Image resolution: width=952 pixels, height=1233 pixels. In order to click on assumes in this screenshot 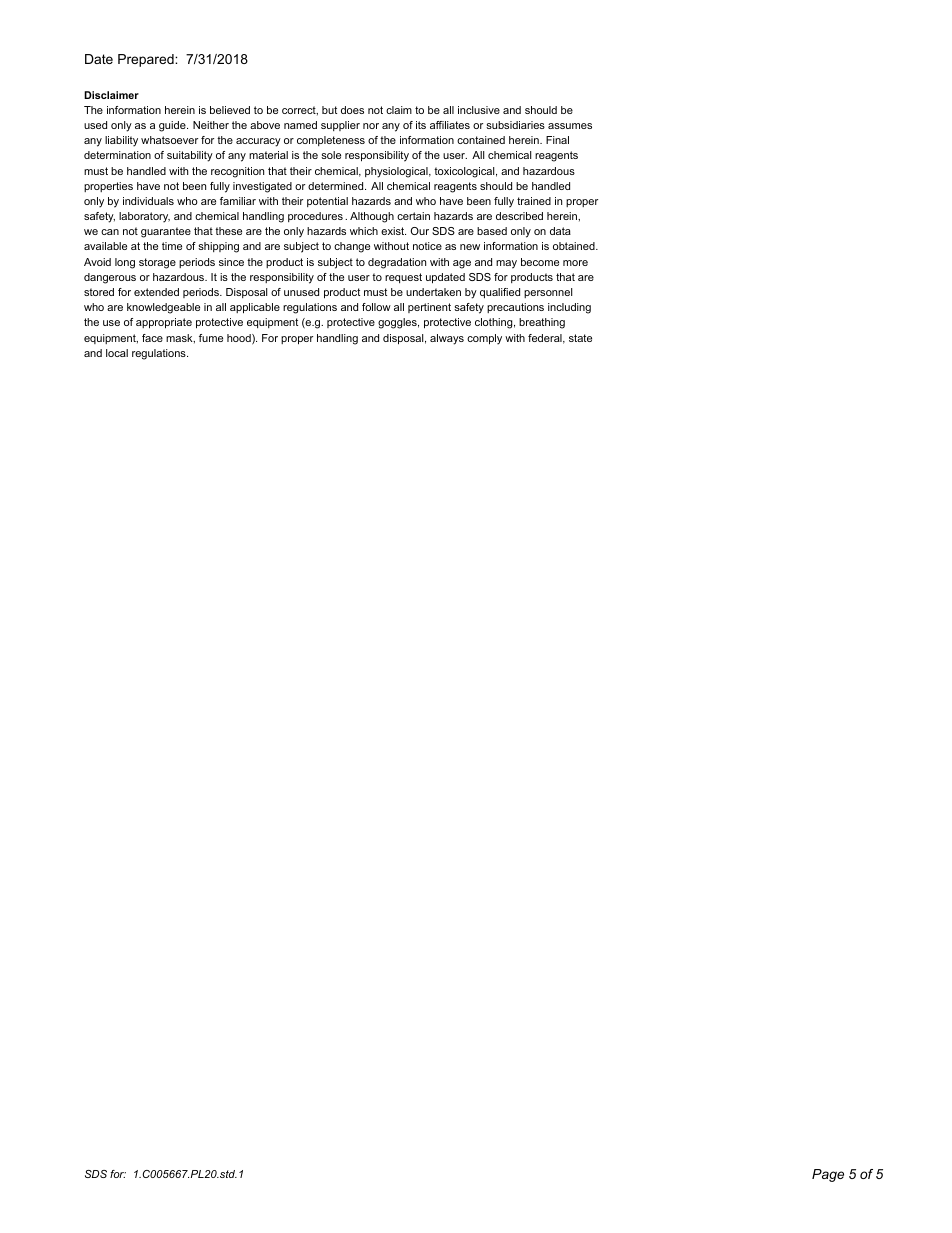, I will do `click(570, 126)`.
